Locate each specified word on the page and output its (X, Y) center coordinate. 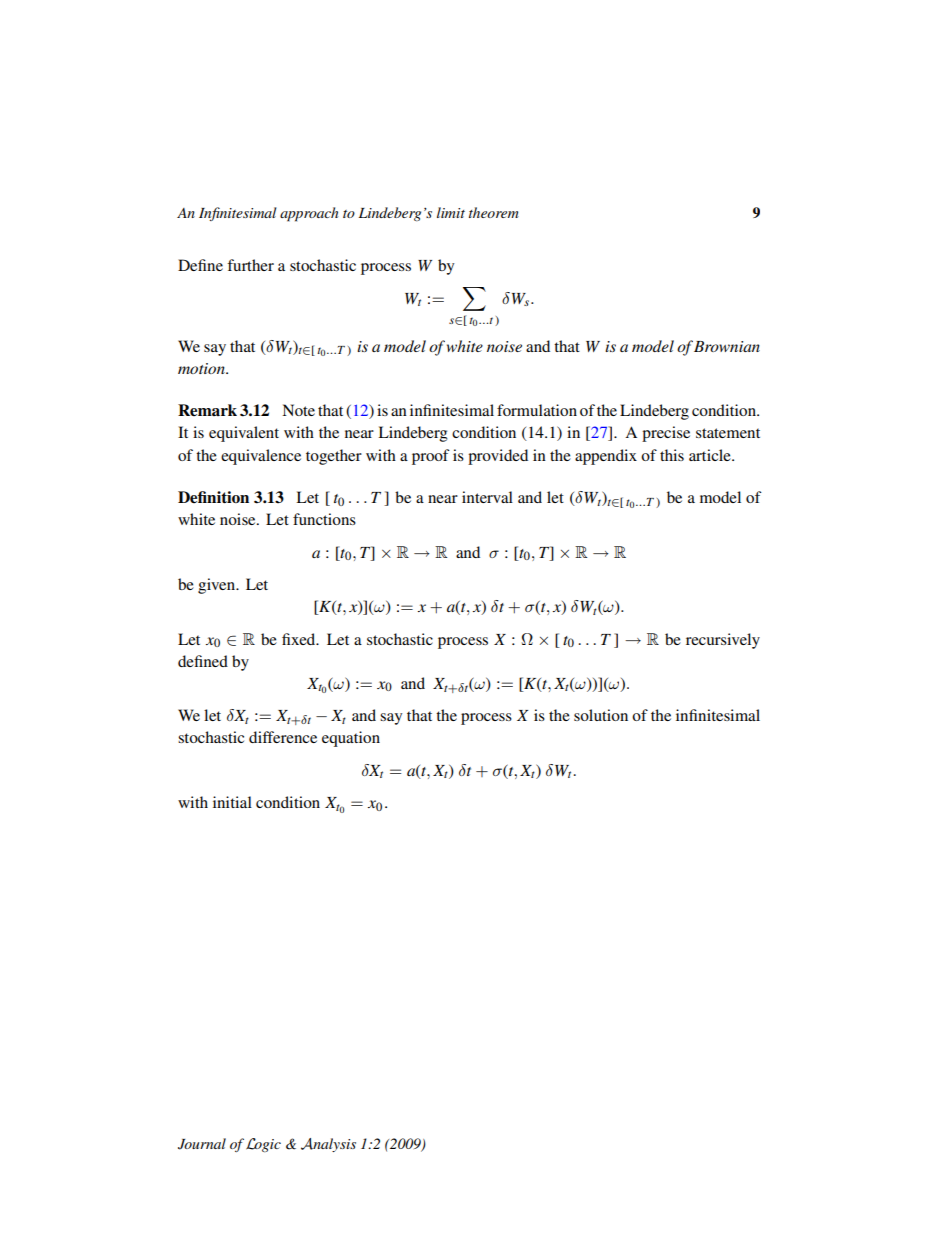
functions (324, 519)
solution (601, 715)
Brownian (727, 346)
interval (487, 497)
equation (351, 739)
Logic (263, 1145)
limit (451, 212)
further (250, 265)
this (672, 455)
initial (232, 802)
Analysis (328, 1145)
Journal (202, 1144)
